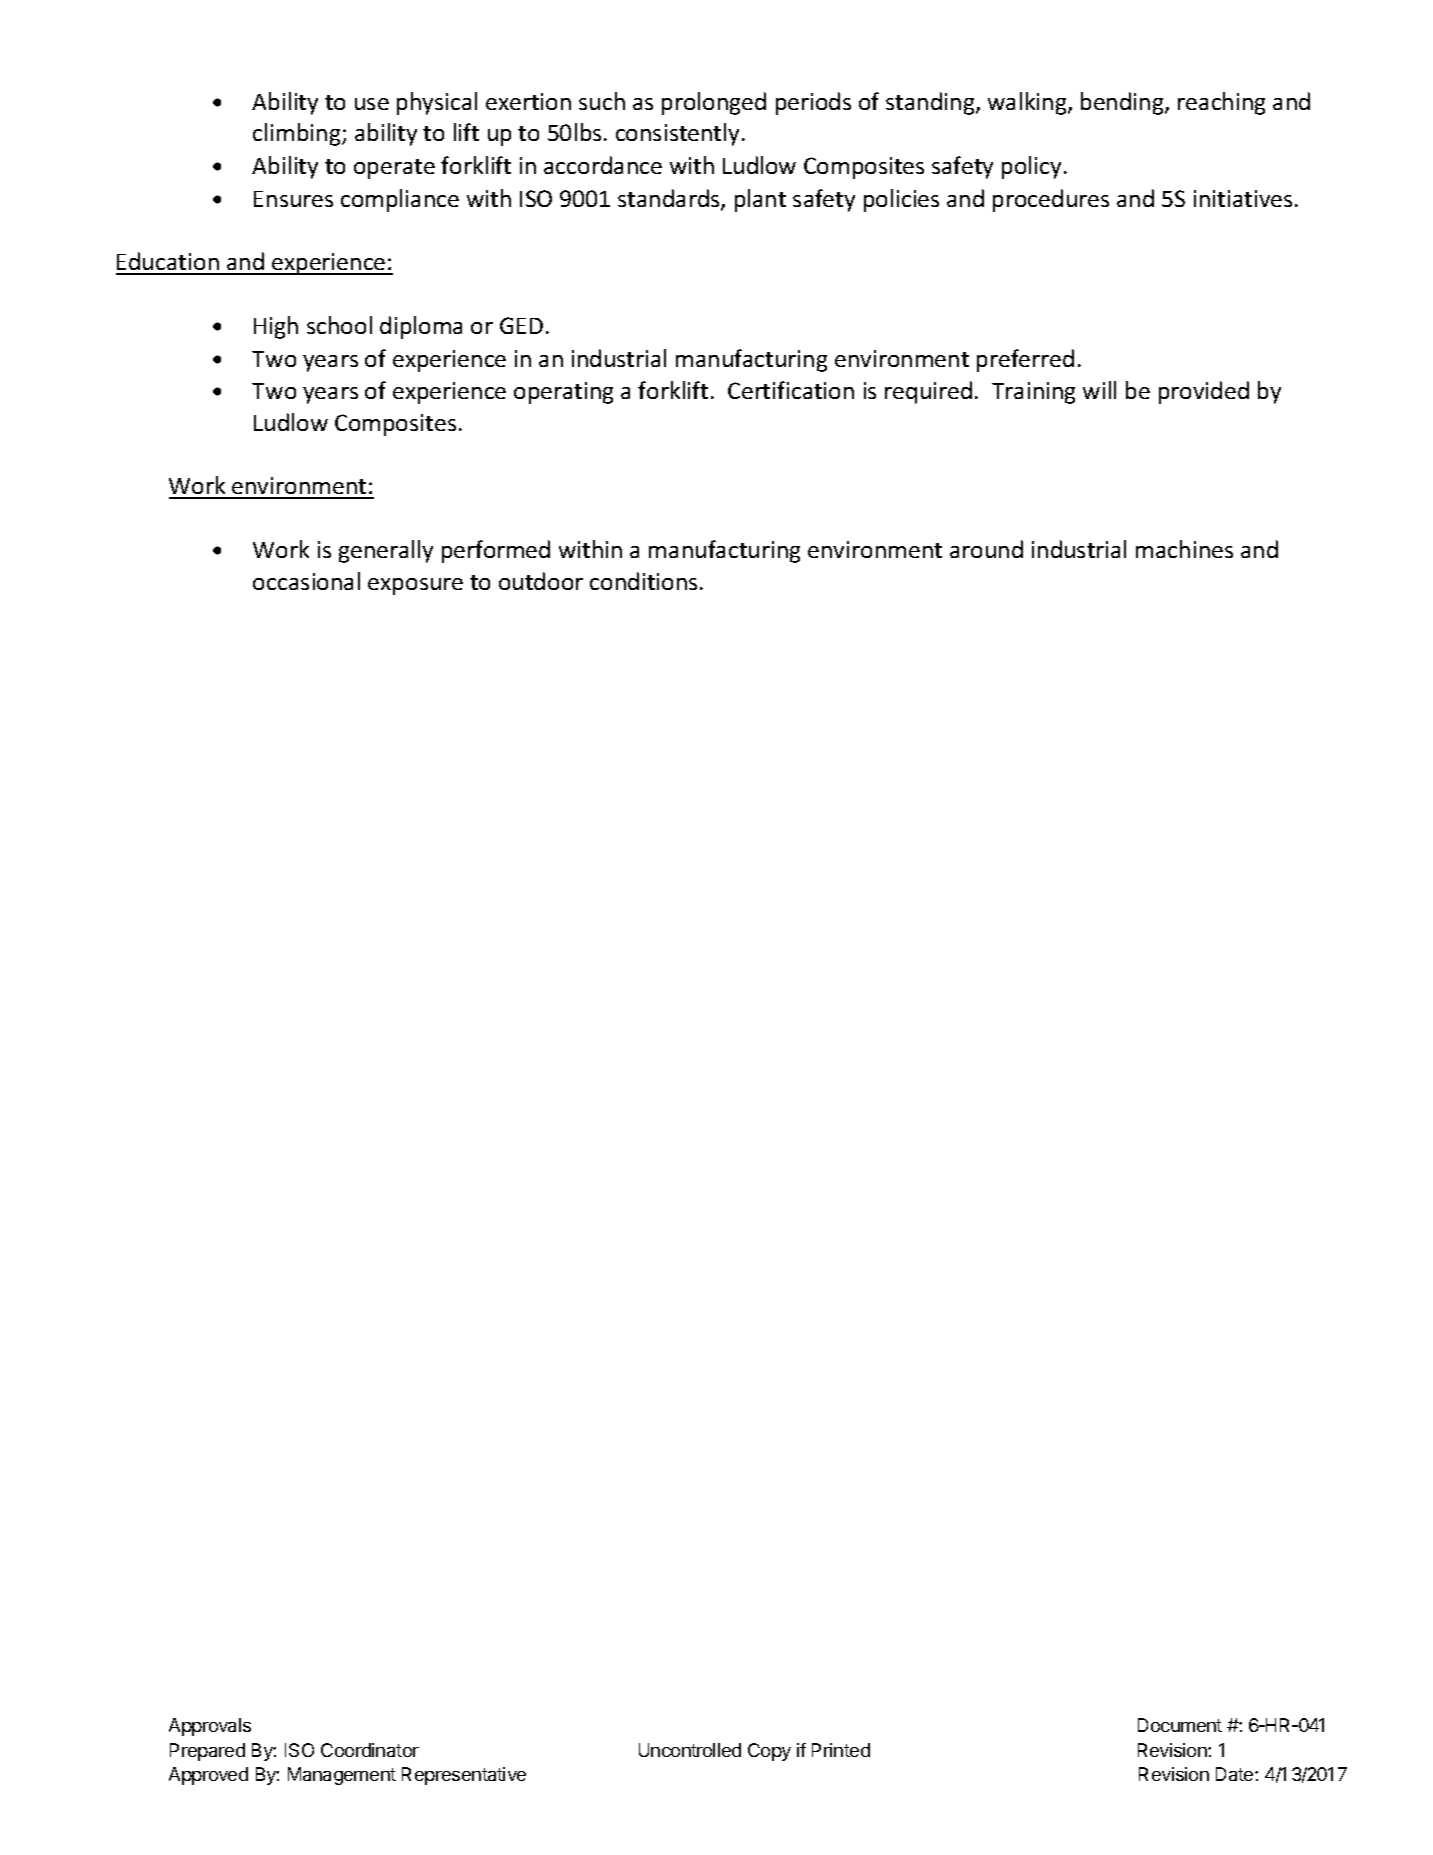 The image size is (1433, 1855). Describe the element at coordinates (677, 134) in the document. I see `consistently` at that location.
